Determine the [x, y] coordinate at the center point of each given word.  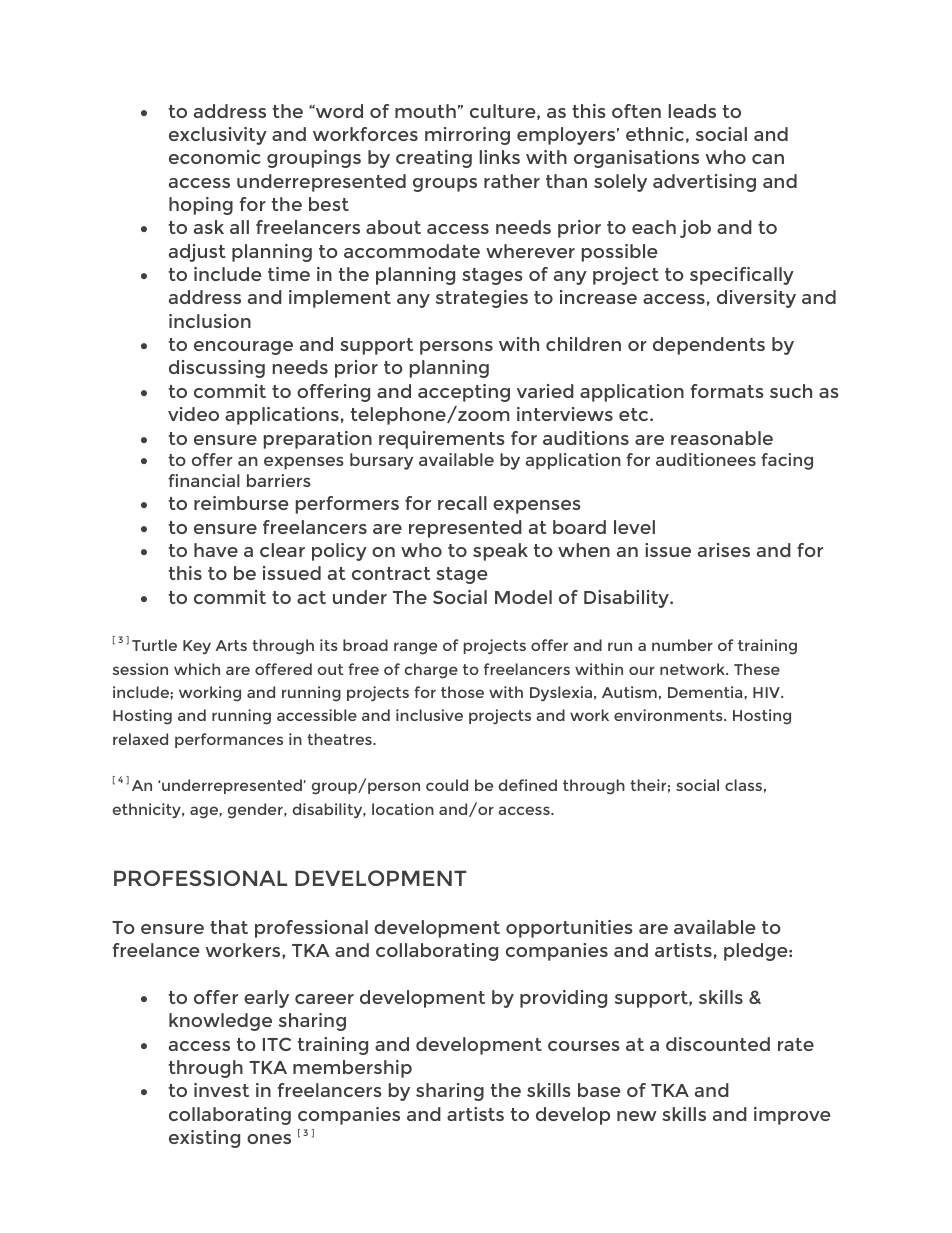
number [682, 645]
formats [727, 391]
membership [352, 1069]
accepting [464, 393]
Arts [231, 645]
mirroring [467, 136]
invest [221, 1090]
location [403, 809]
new [637, 1116]
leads [692, 111]
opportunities [569, 929]
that [229, 927]
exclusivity [218, 136]
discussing [217, 369]
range [415, 648]
